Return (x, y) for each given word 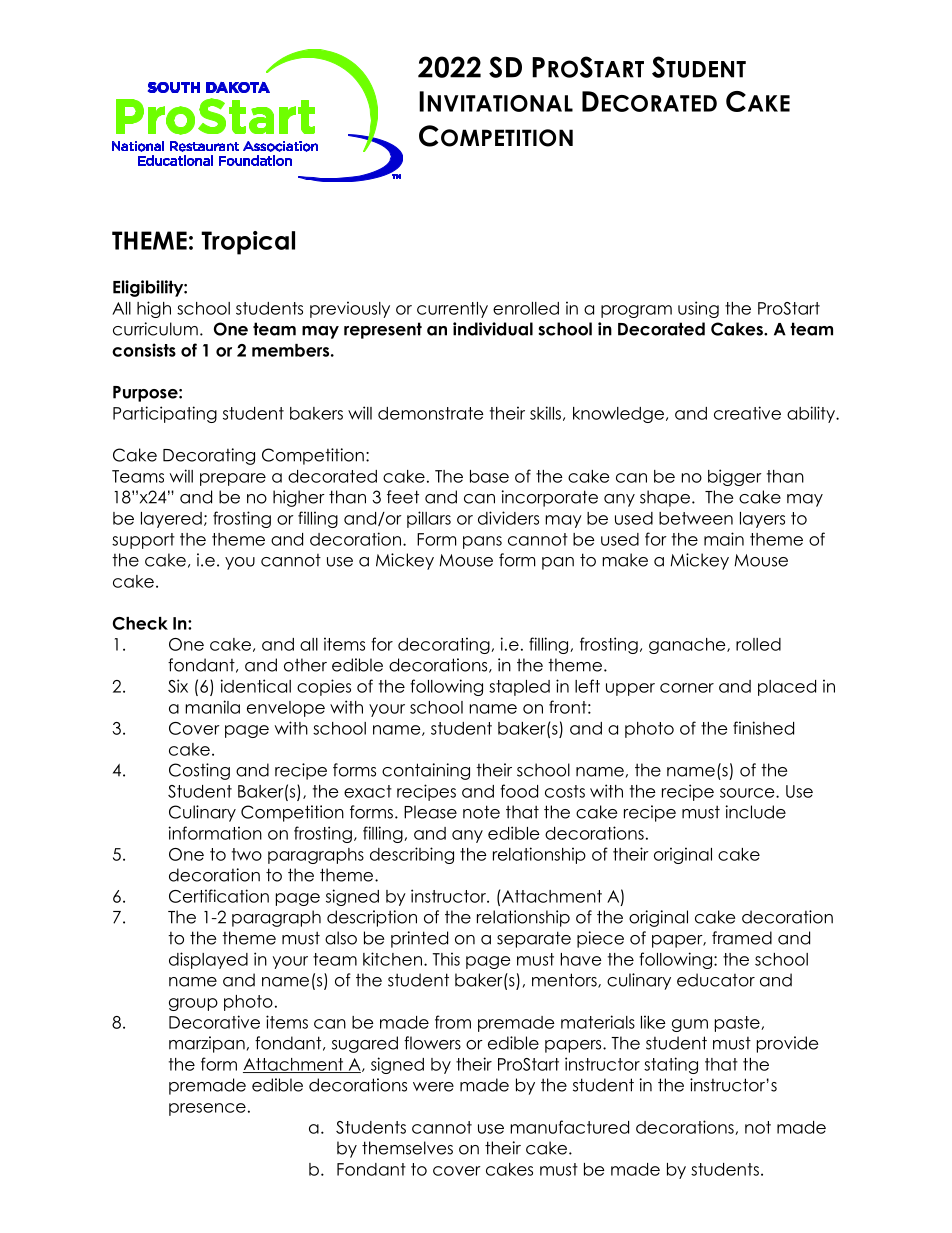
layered (171, 520)
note (481, 812)
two (247, 854)
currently (452, 310)
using (698, 309)
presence (207, 1109)
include (756, 812)
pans (482, 542)
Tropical (248, 243)
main (724, 539)
